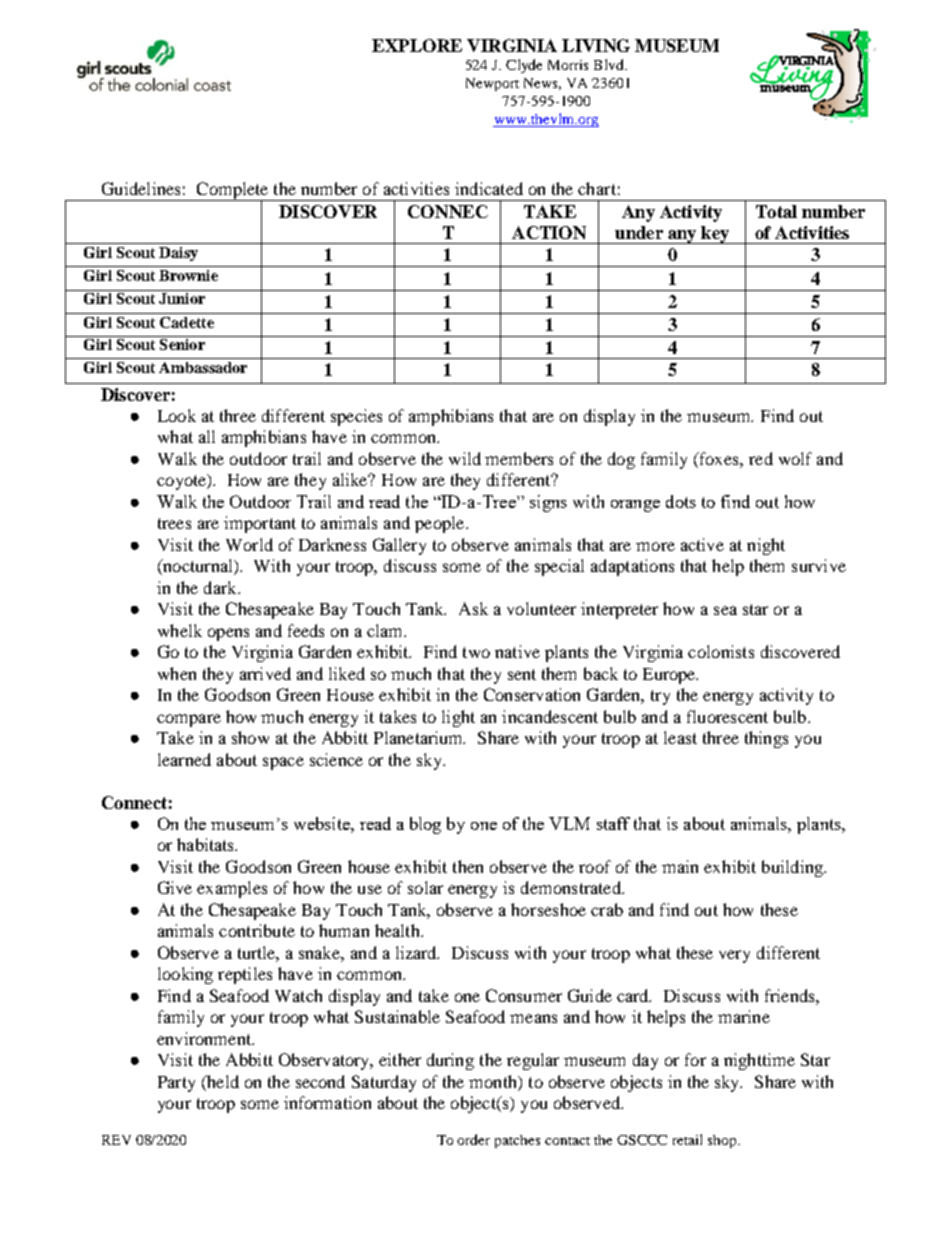 This page has height=1233, width=952. I want to click on Complete, so click(232, 192).
